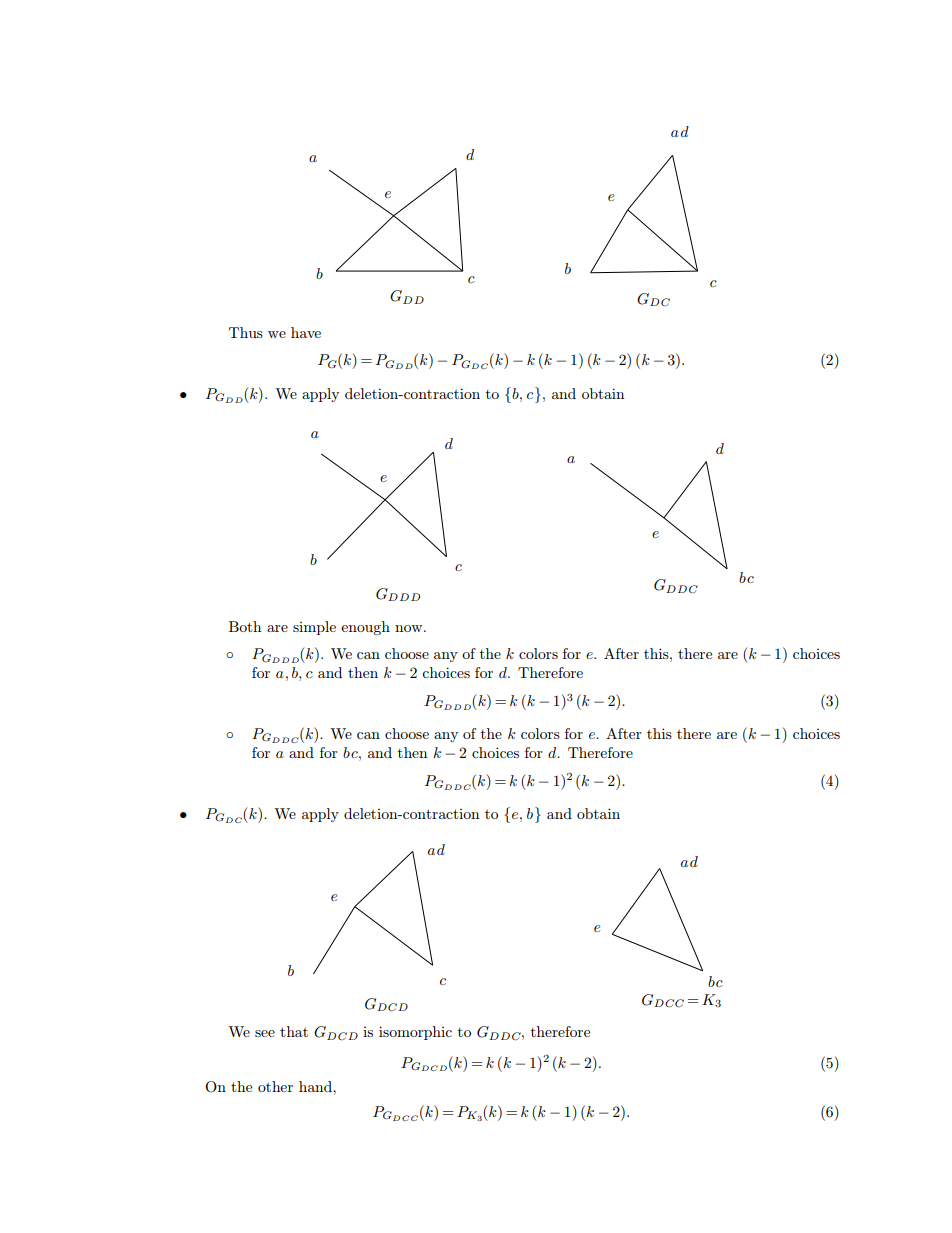  What do you see at coordinates (415, 1033) in the page?
I see `isomorphic` at bounding box center [415, 1033].
